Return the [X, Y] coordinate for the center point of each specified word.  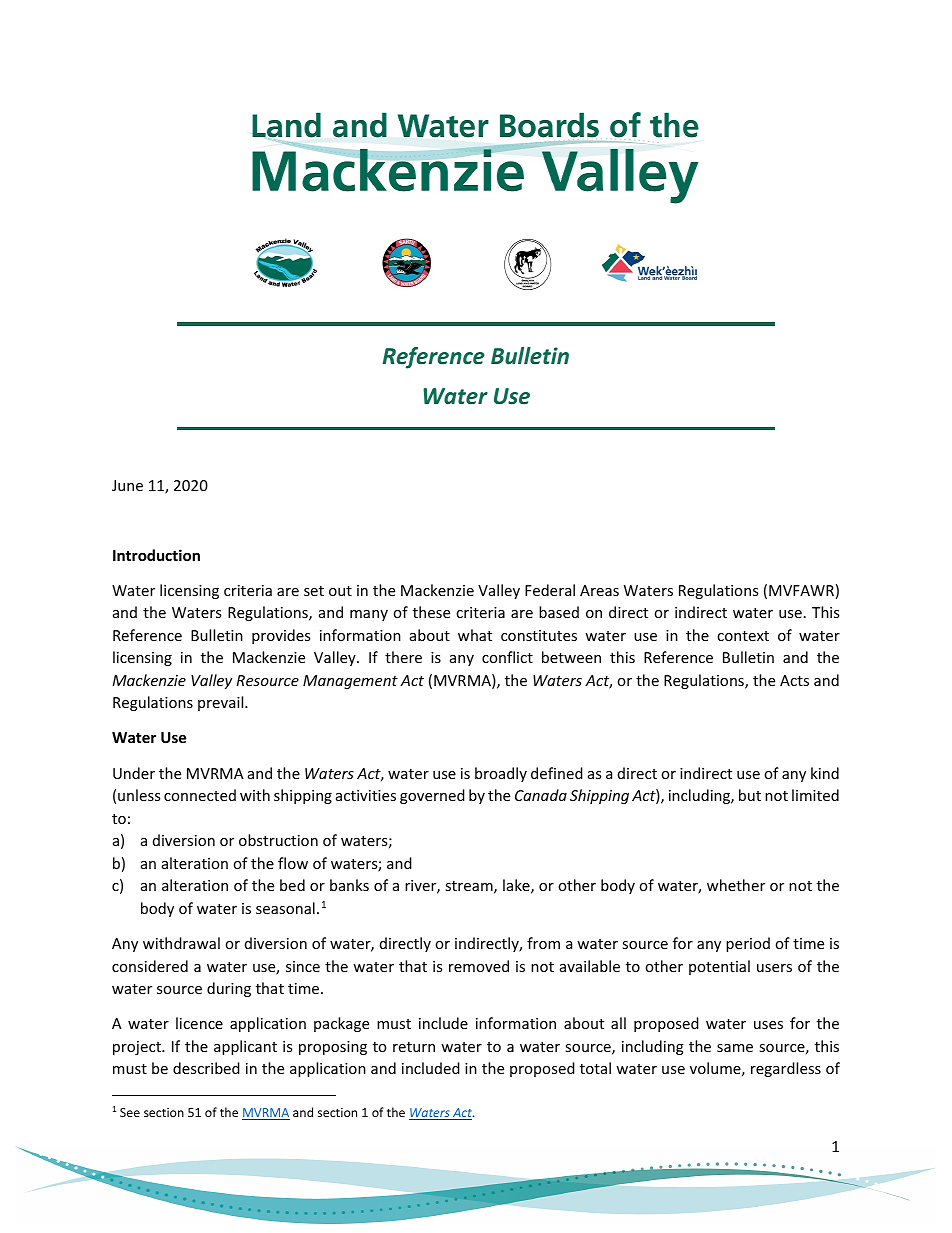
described [206, 1068]
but [750, 795]
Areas [599, 590]
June [127, 485]
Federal [550, 590]
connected [200, 795]
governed [432, 796]
